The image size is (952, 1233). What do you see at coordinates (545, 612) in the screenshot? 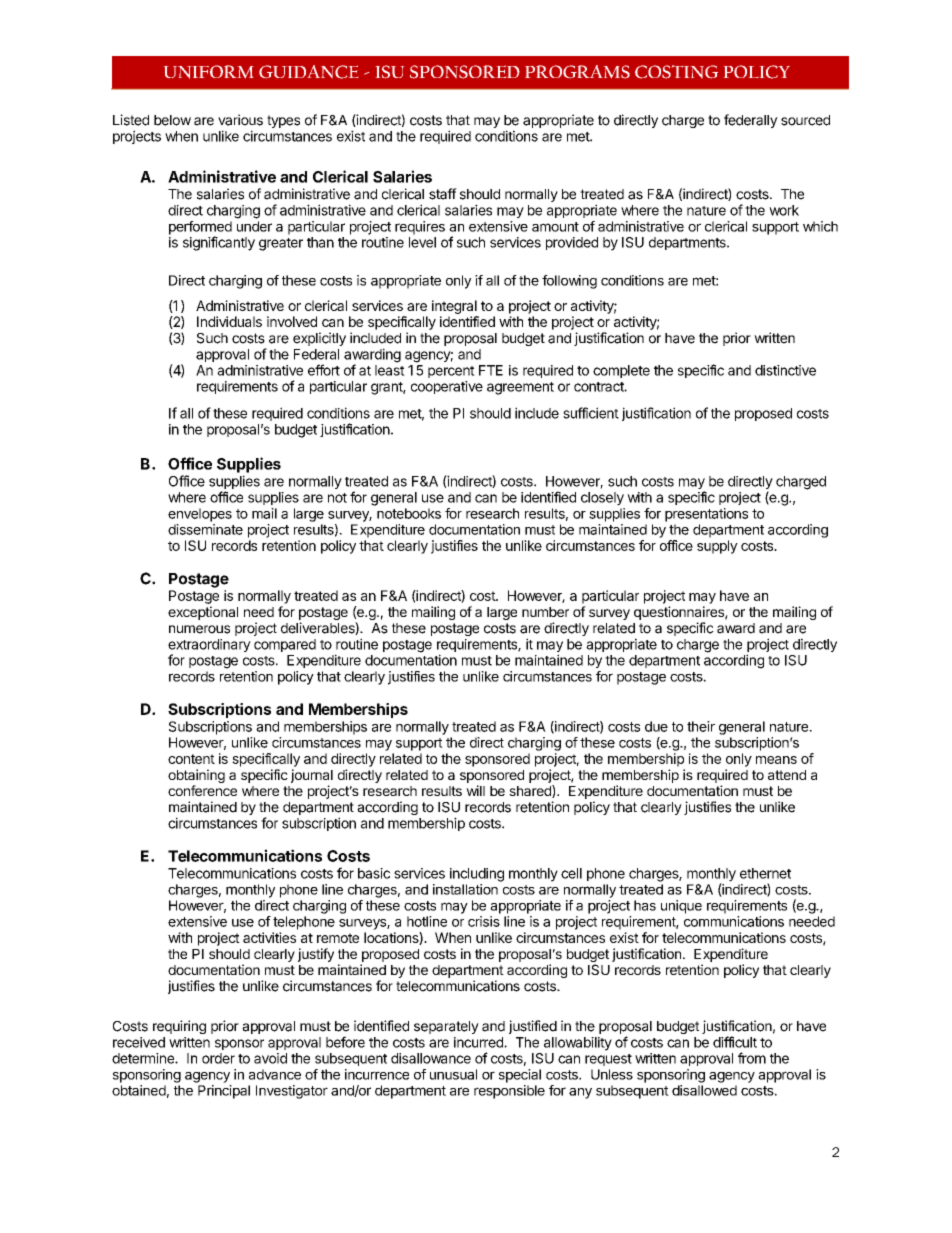
I see `number` at bounding box center [545, 612].
